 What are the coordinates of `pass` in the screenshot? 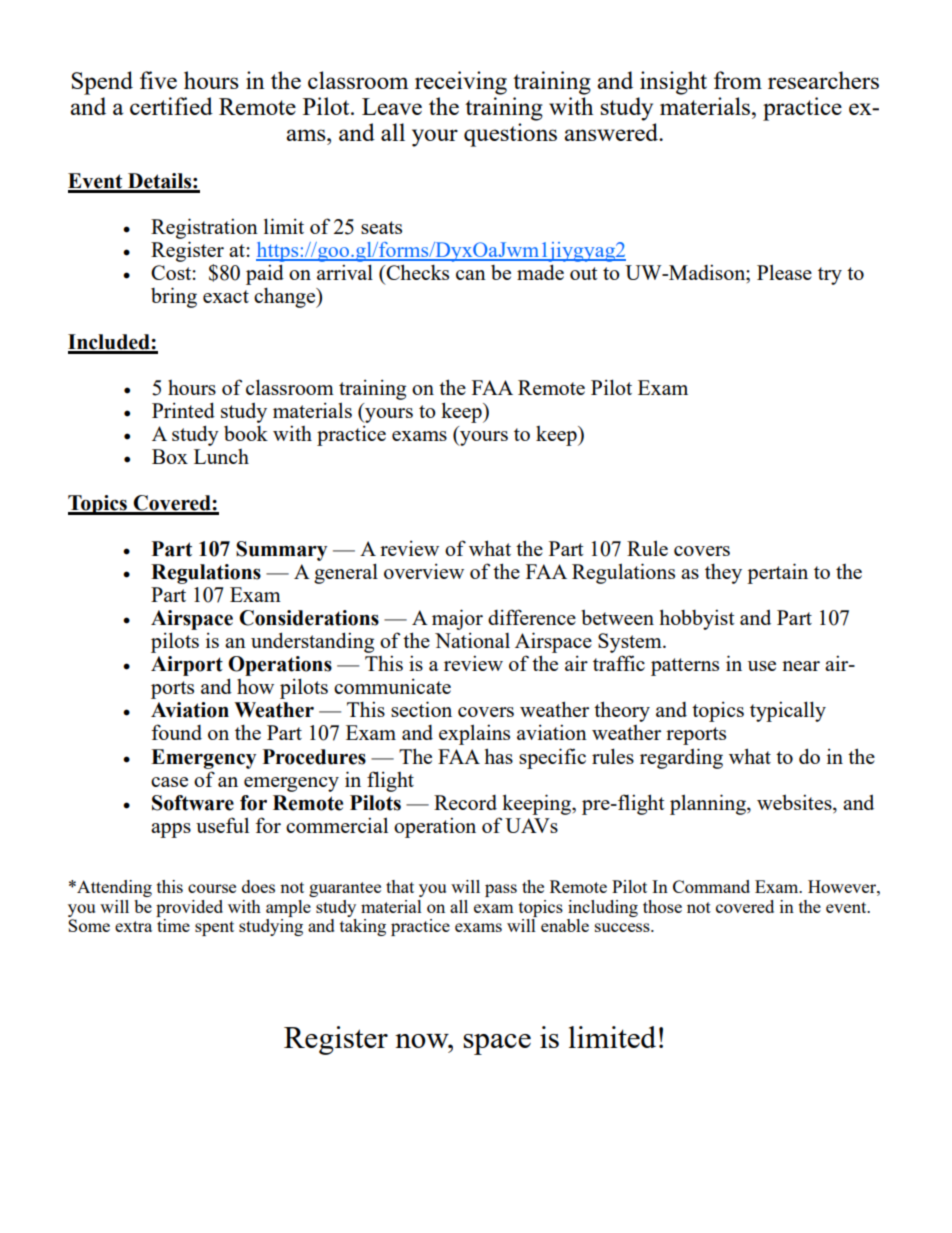 It's located at (501, 890).
